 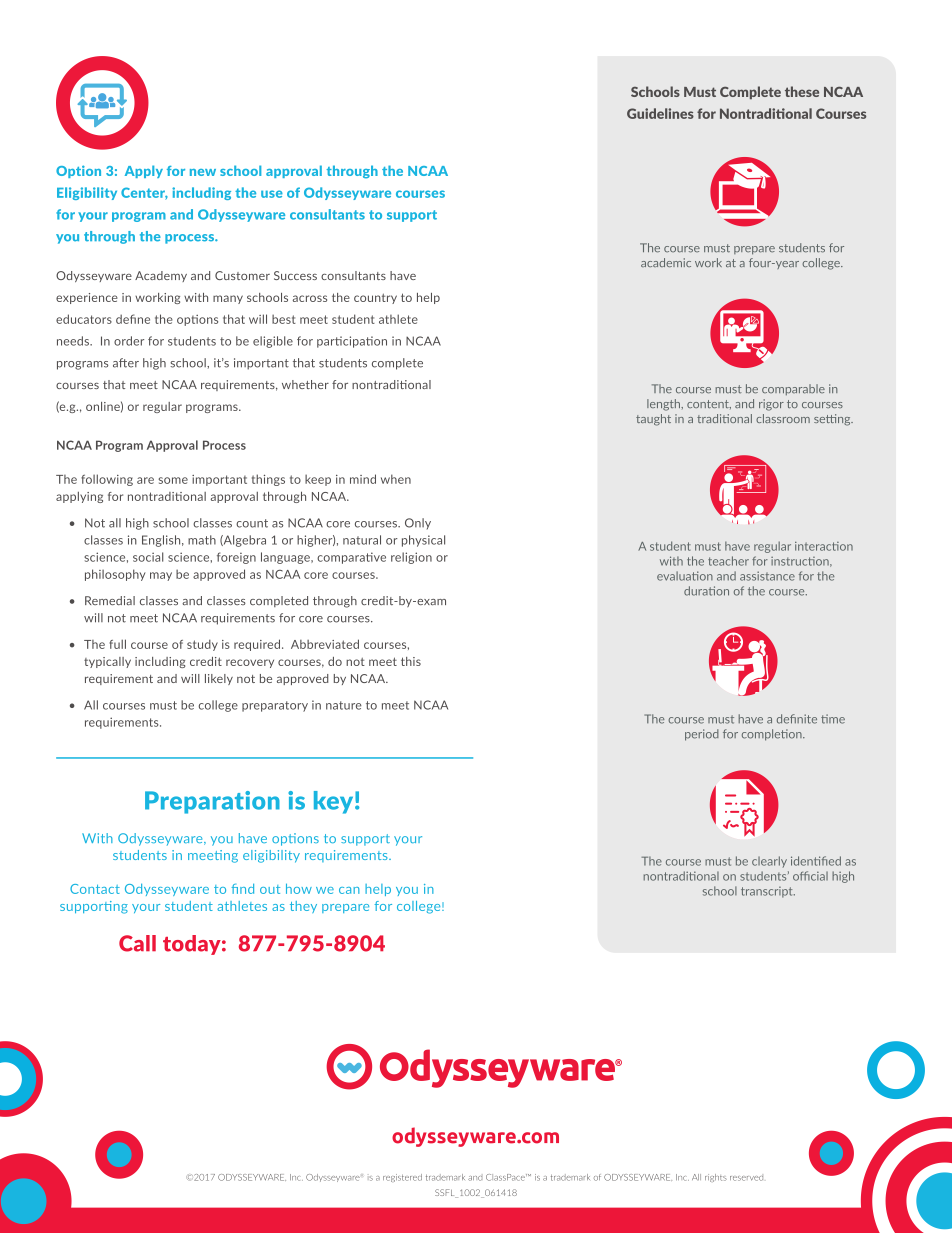 What do you see at coordinates (95, 889) in the screenshot?
I see `Contact` at bounding box center [95, 889].
